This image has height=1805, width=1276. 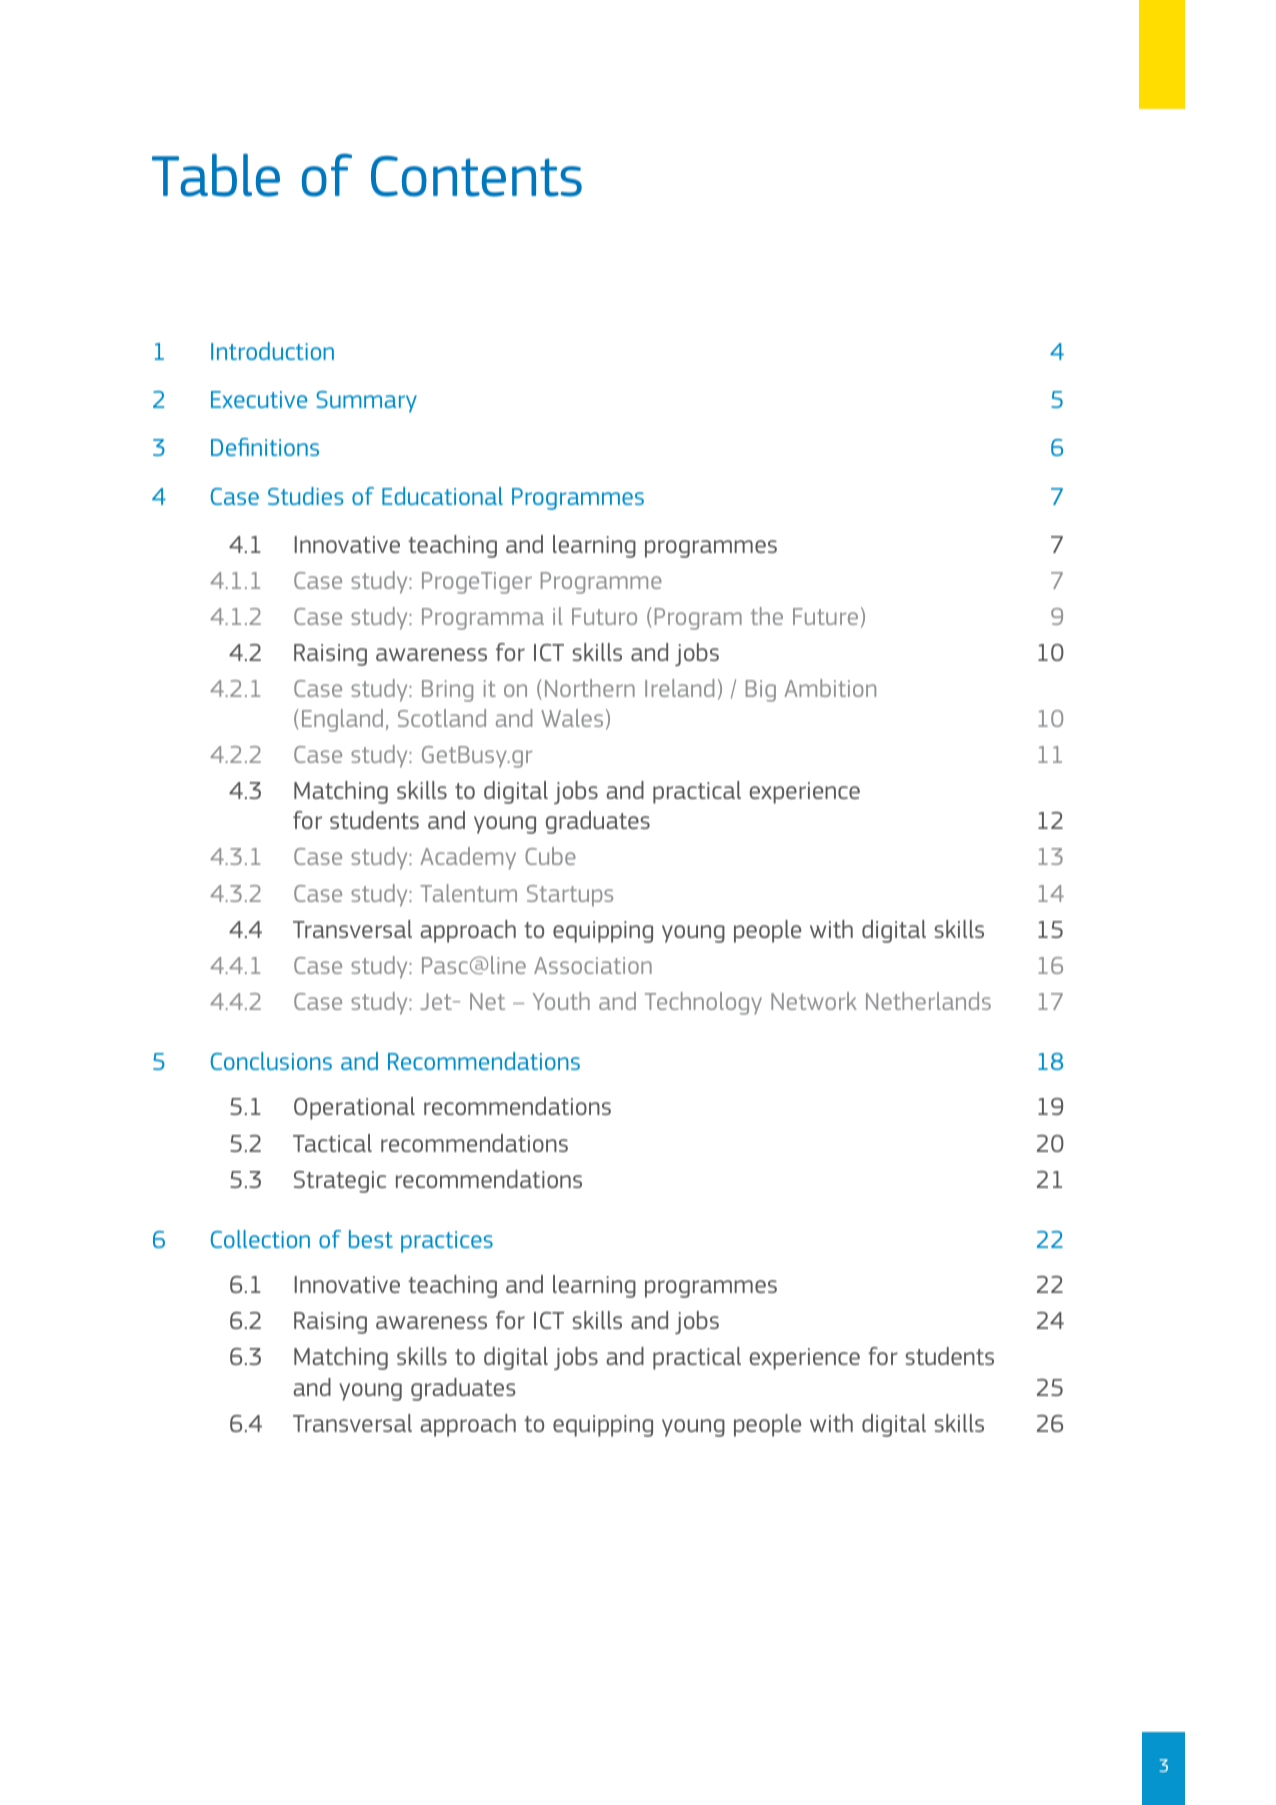 What do you see at coordinates (366, 402) in the image?
I see `Summary` at bounding box center [366, 402].
